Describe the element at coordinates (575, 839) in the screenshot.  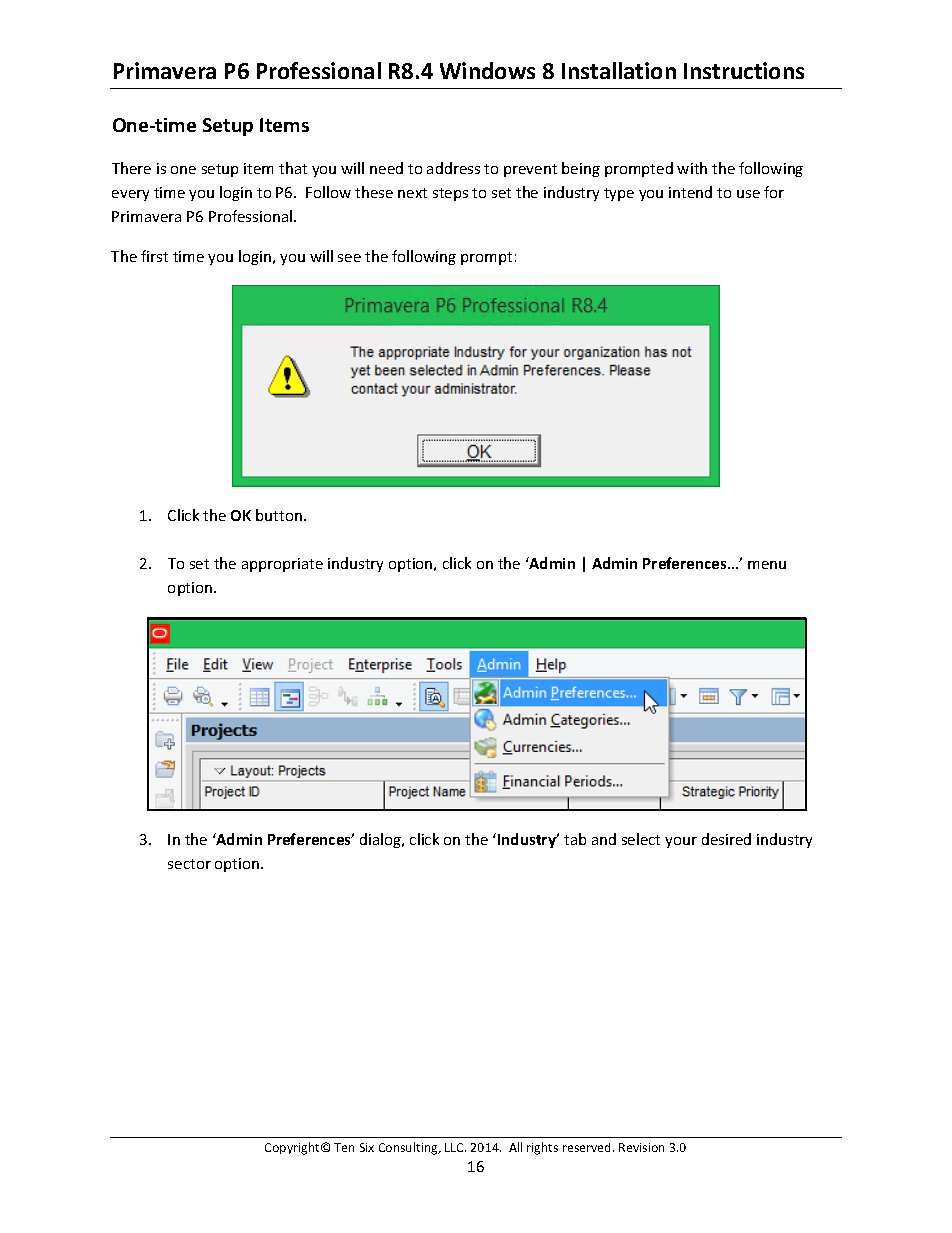
I see `tab` at that location.
